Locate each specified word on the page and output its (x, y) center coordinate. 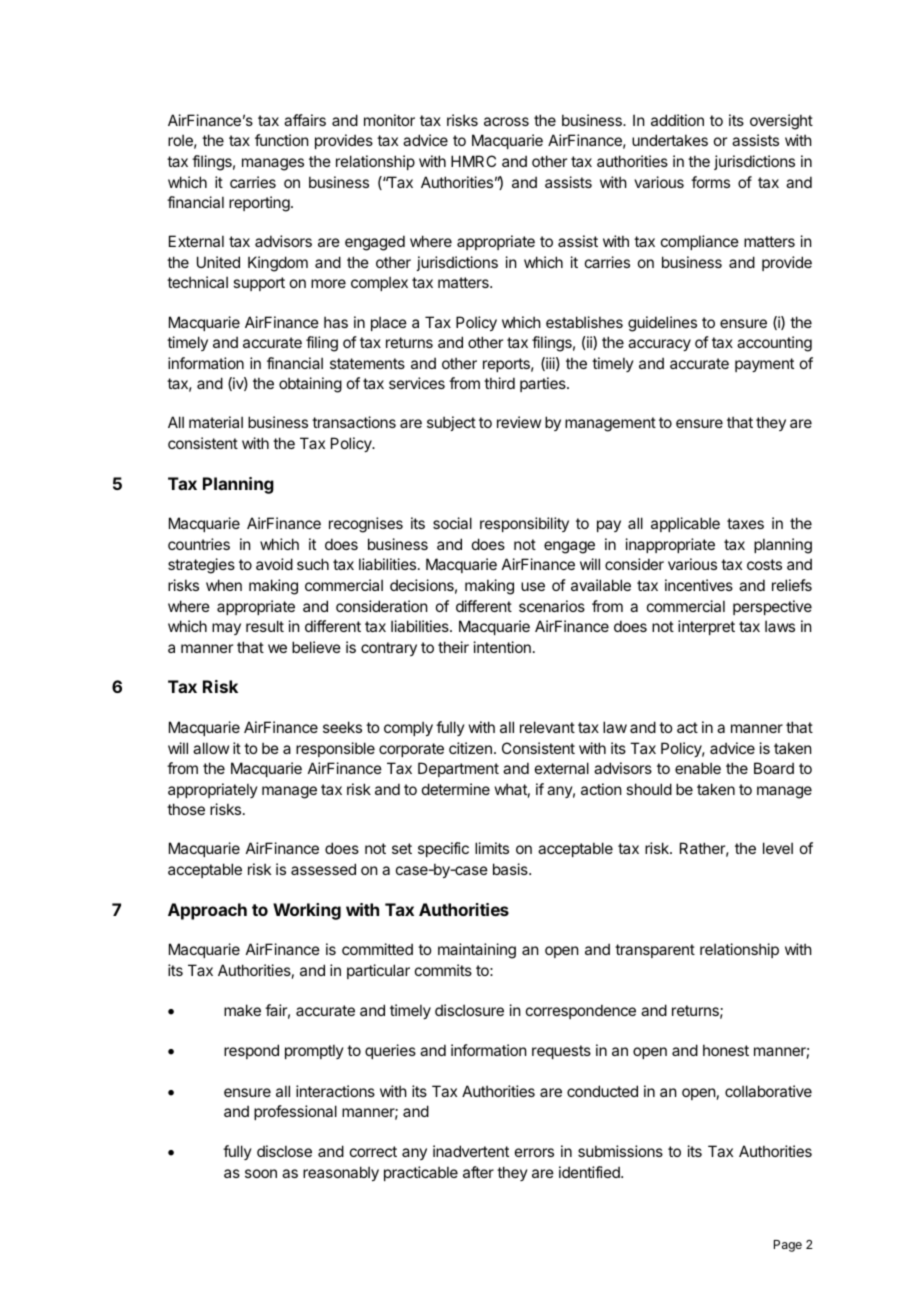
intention (502, 647)
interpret (706, 627)
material (216, 422)
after (478, 1172)
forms (710, 182)
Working (307, 911)
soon (261, 1173)
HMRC (473, 161)
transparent (655, 951)
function (281, 140)
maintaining (477, 951)
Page (788, 1246)
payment (764, 365)
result (265, 626)
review (519, 422)
